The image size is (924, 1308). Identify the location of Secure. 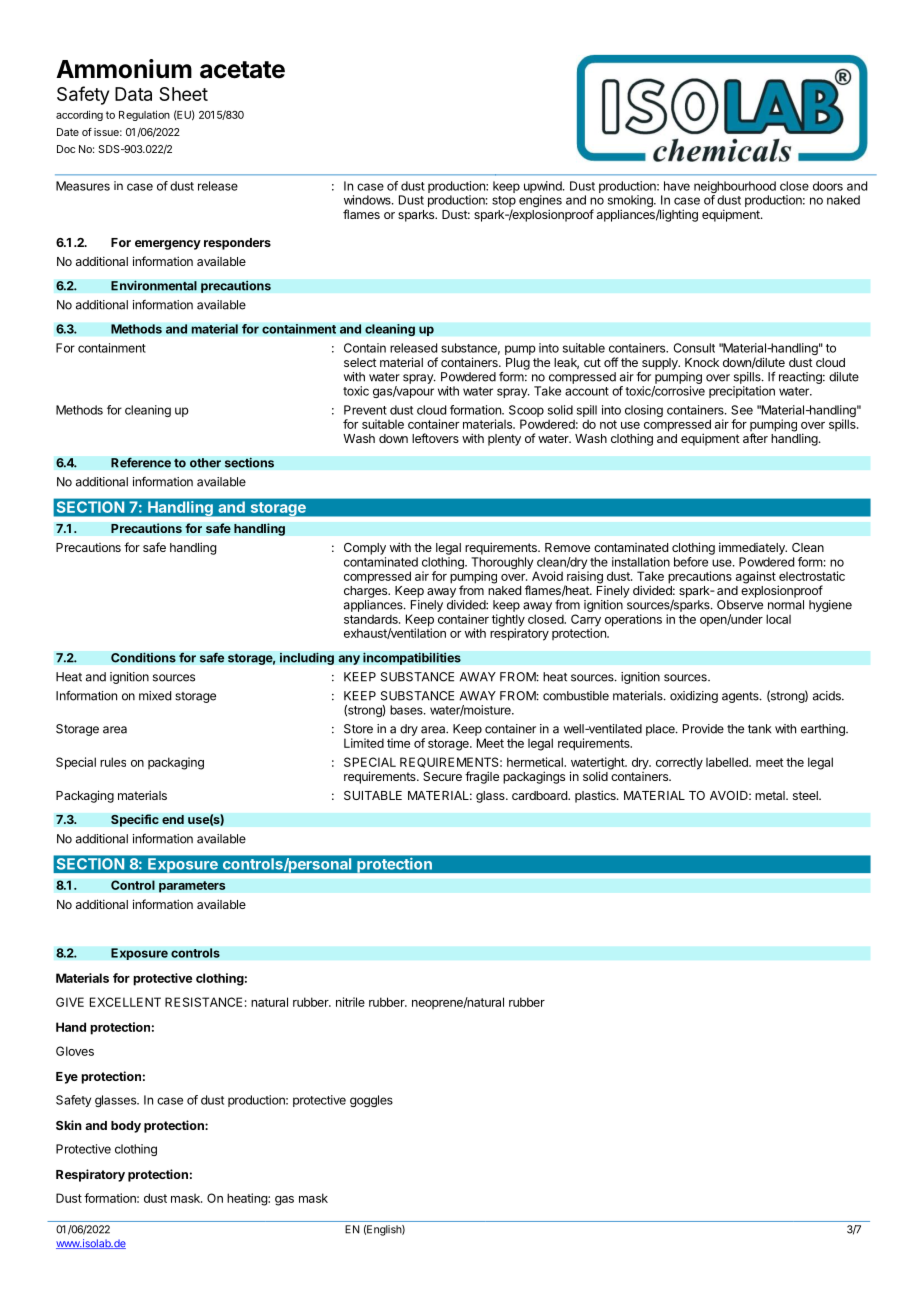
(442, 776).
